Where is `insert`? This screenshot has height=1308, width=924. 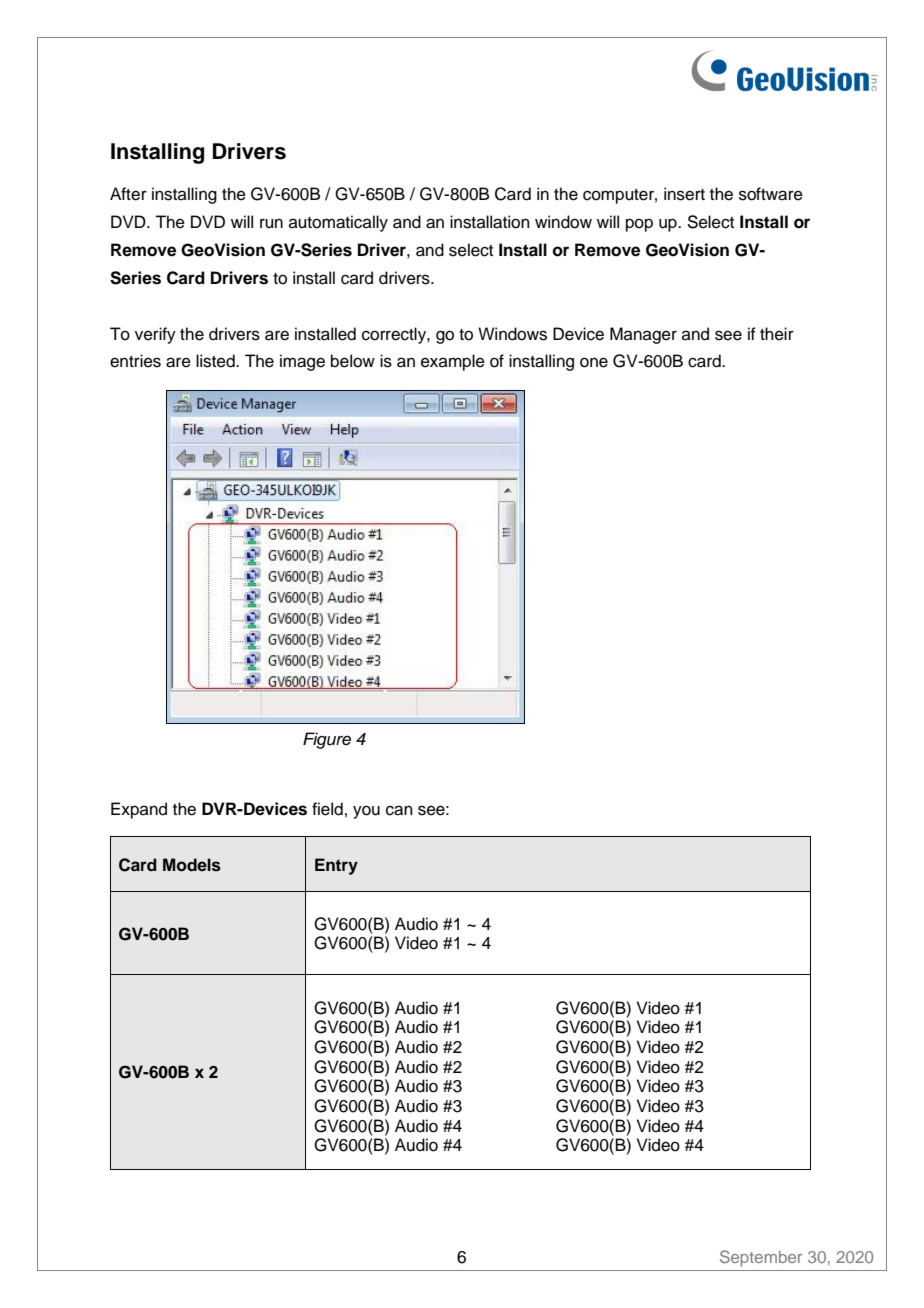
insert is located at coordinates (684, 194).
